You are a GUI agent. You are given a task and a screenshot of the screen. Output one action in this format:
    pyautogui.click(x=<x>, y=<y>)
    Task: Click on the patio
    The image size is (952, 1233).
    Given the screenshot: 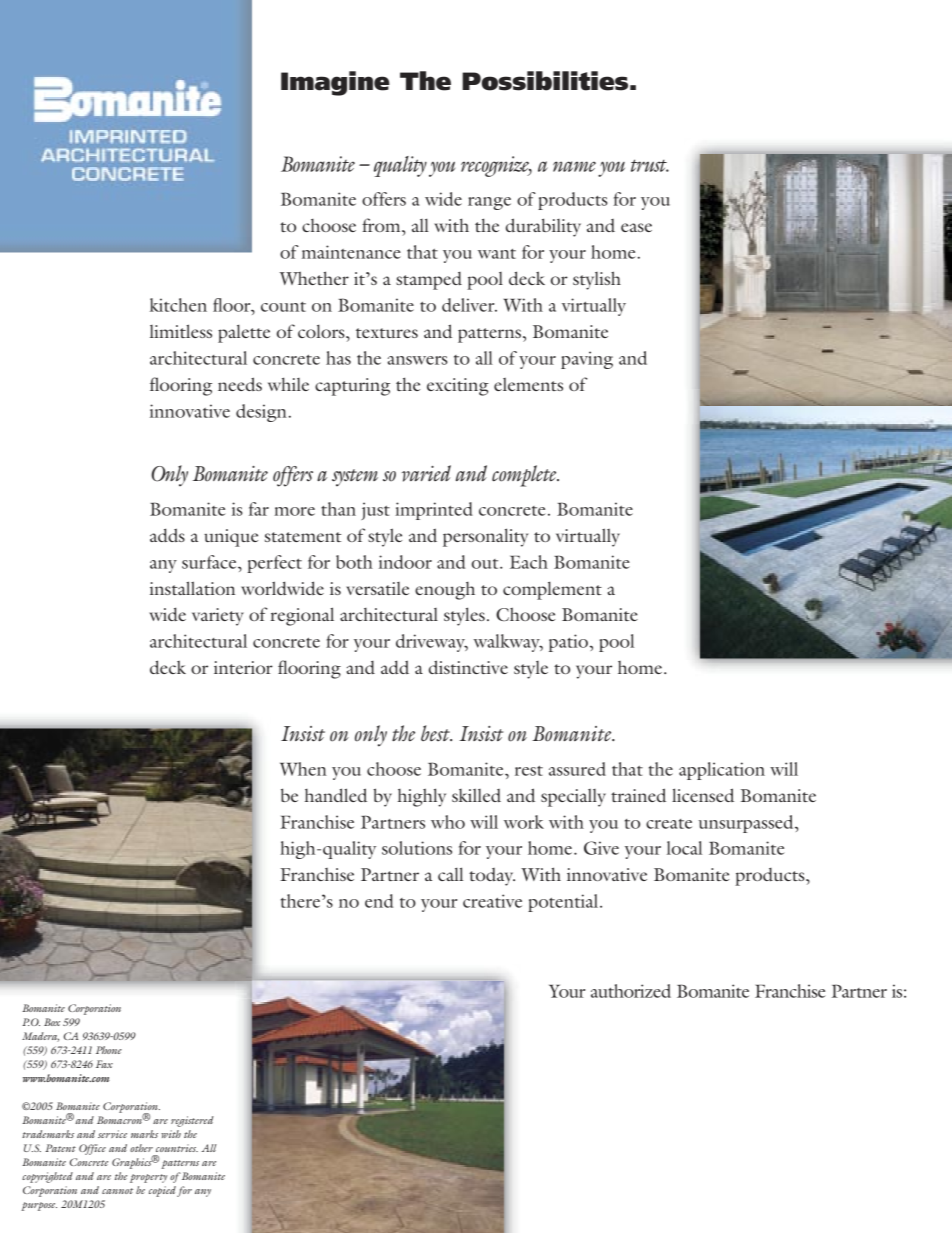 What is the action you would take?
    pyautogui.click(x=568, y=643)
